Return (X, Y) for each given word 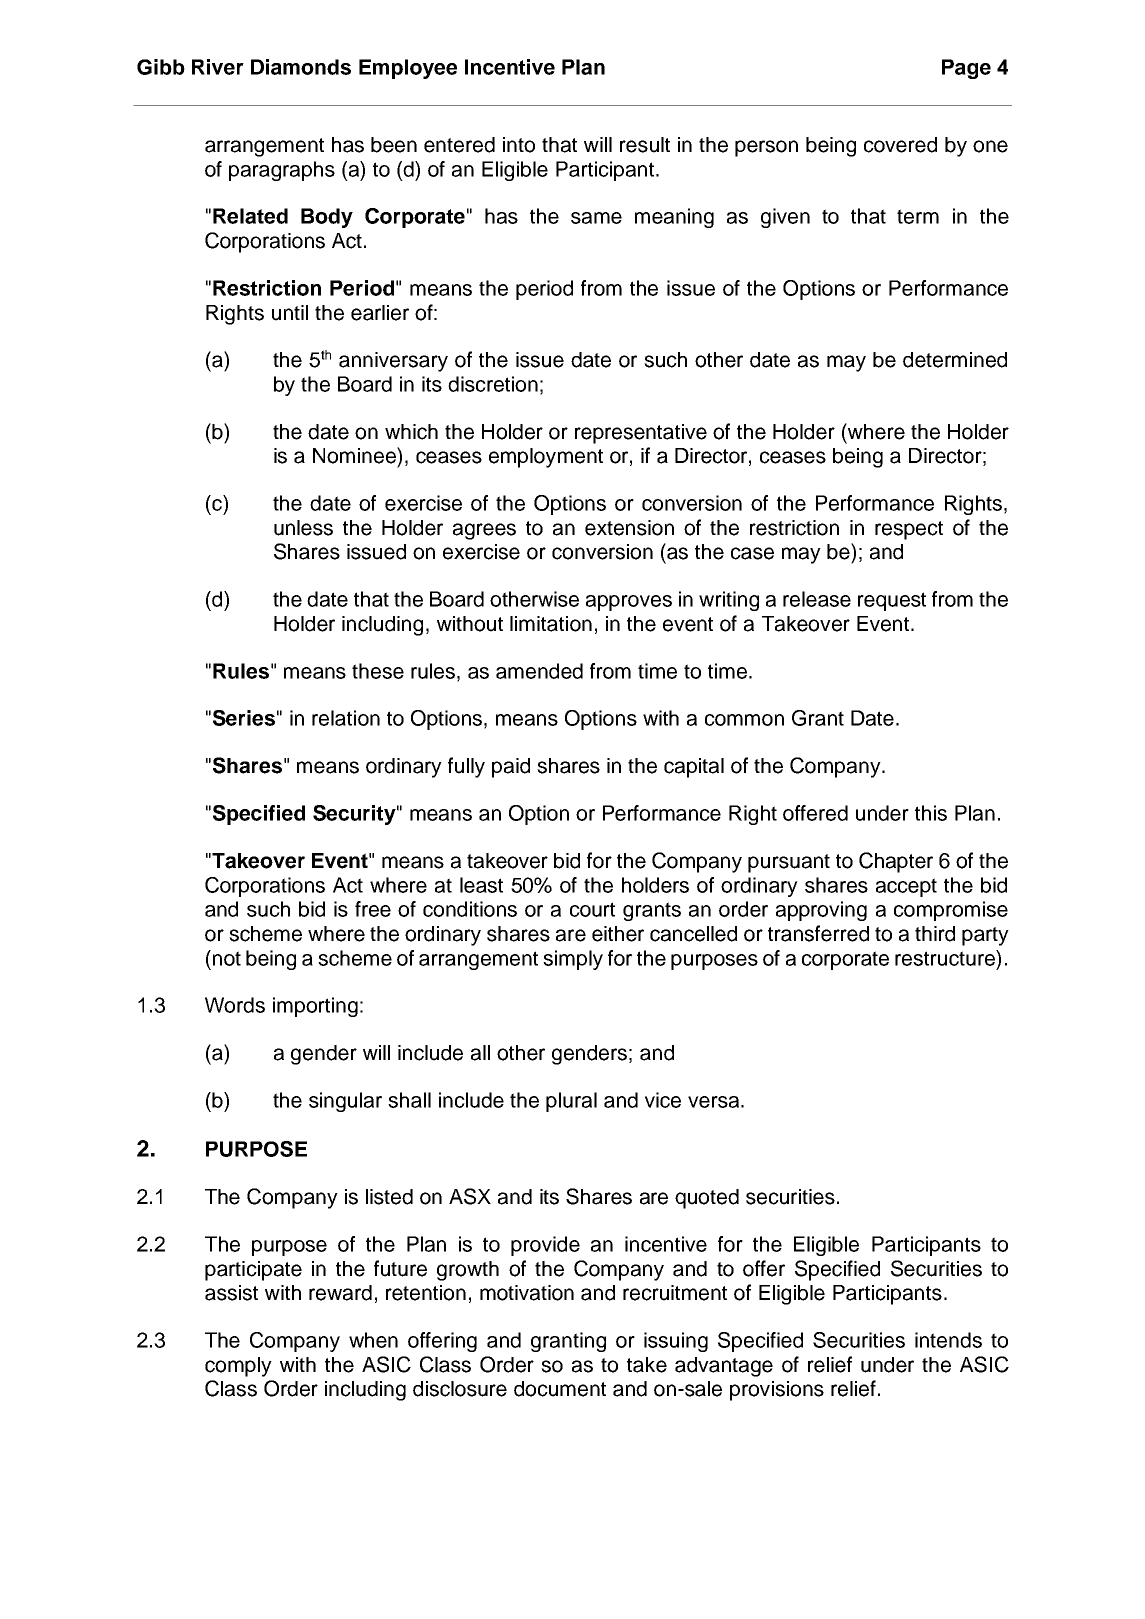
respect (909, 530)
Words (235, 1005)
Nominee (355, 455)
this (931, 813)
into (519, 145)
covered (900, 145)
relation (346, 718)
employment (546, 458)
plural (571, 1102)
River (218, 67)
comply (238, 1367)
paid (511, 768)
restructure (946, 958)
